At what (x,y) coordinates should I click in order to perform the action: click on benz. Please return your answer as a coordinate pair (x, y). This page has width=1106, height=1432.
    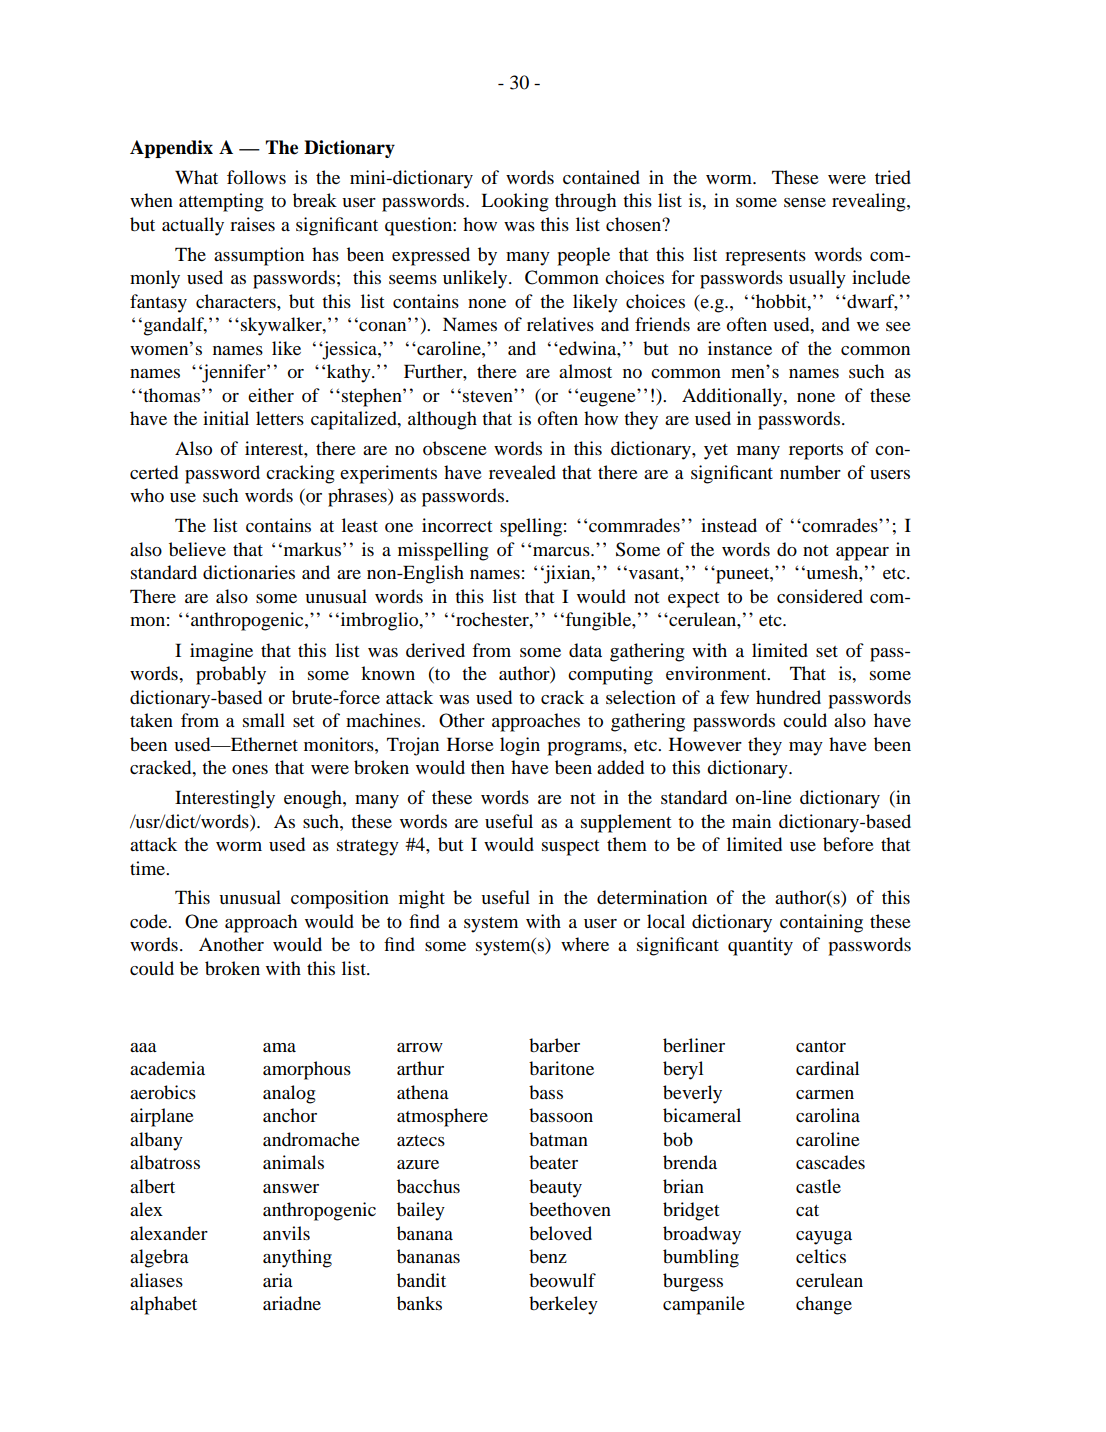
    Looking at the image, I should click on (548, 1256).
